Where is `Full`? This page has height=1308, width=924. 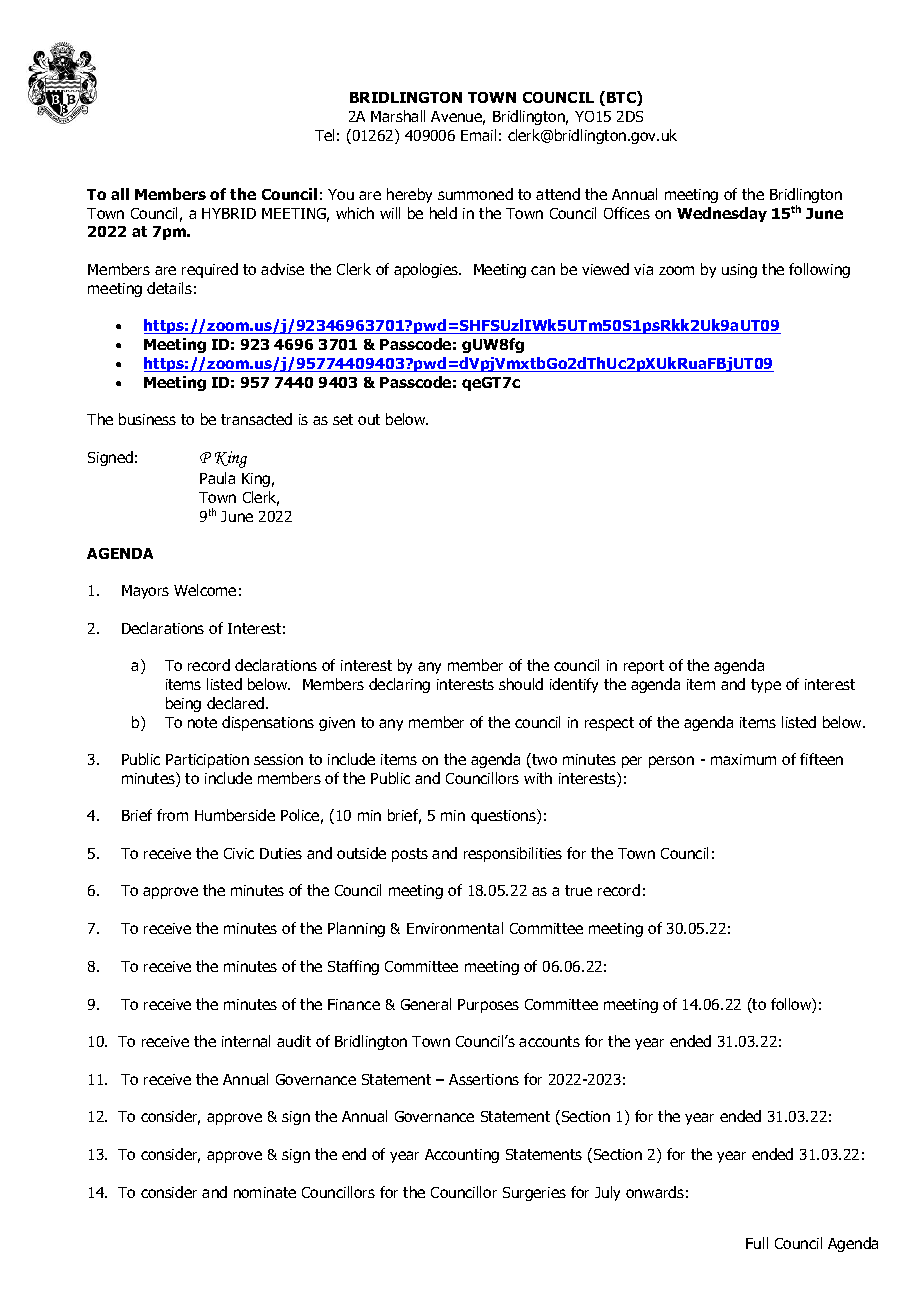
Full is located at coordinates (757, 1243).
